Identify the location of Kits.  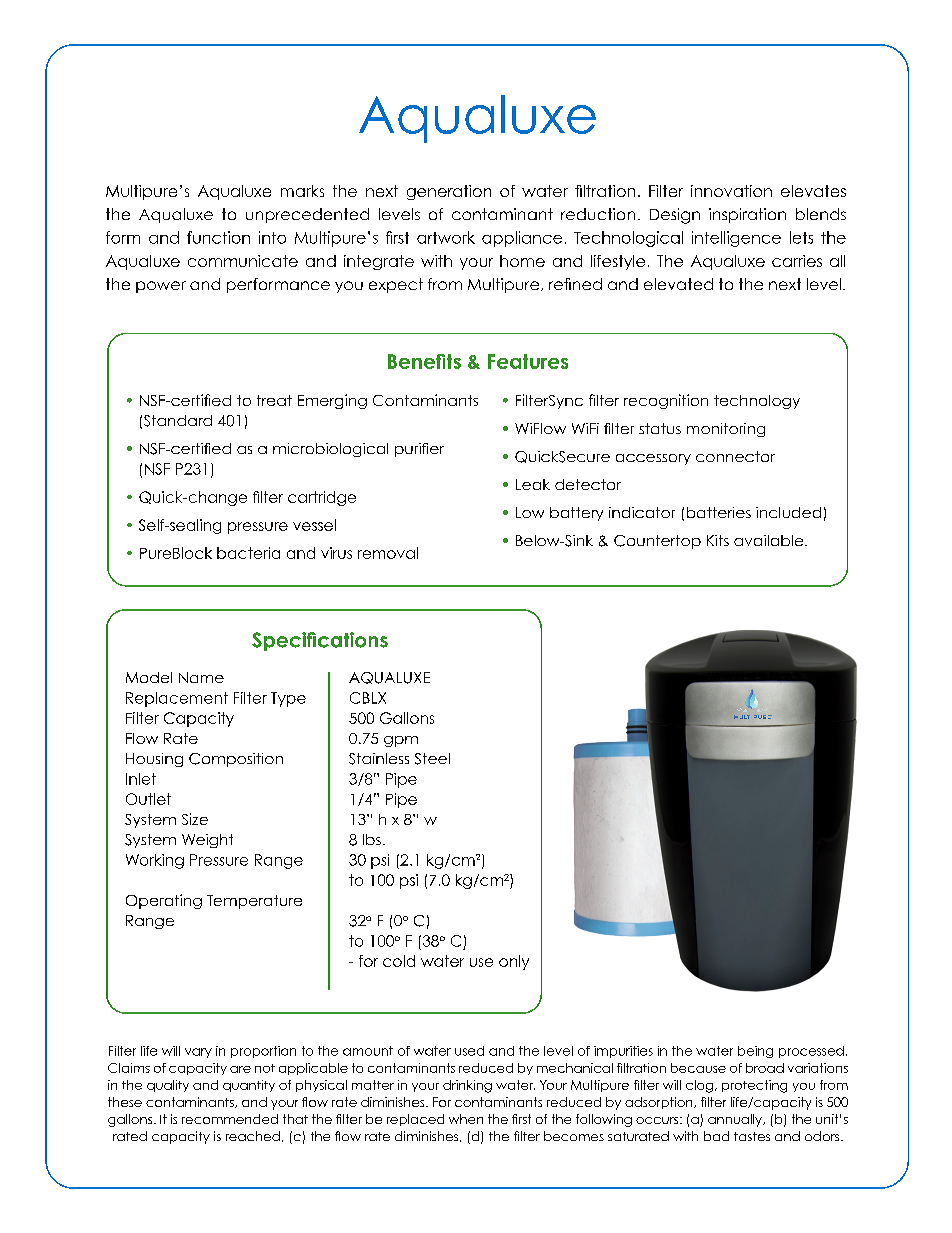
(718, 540).
